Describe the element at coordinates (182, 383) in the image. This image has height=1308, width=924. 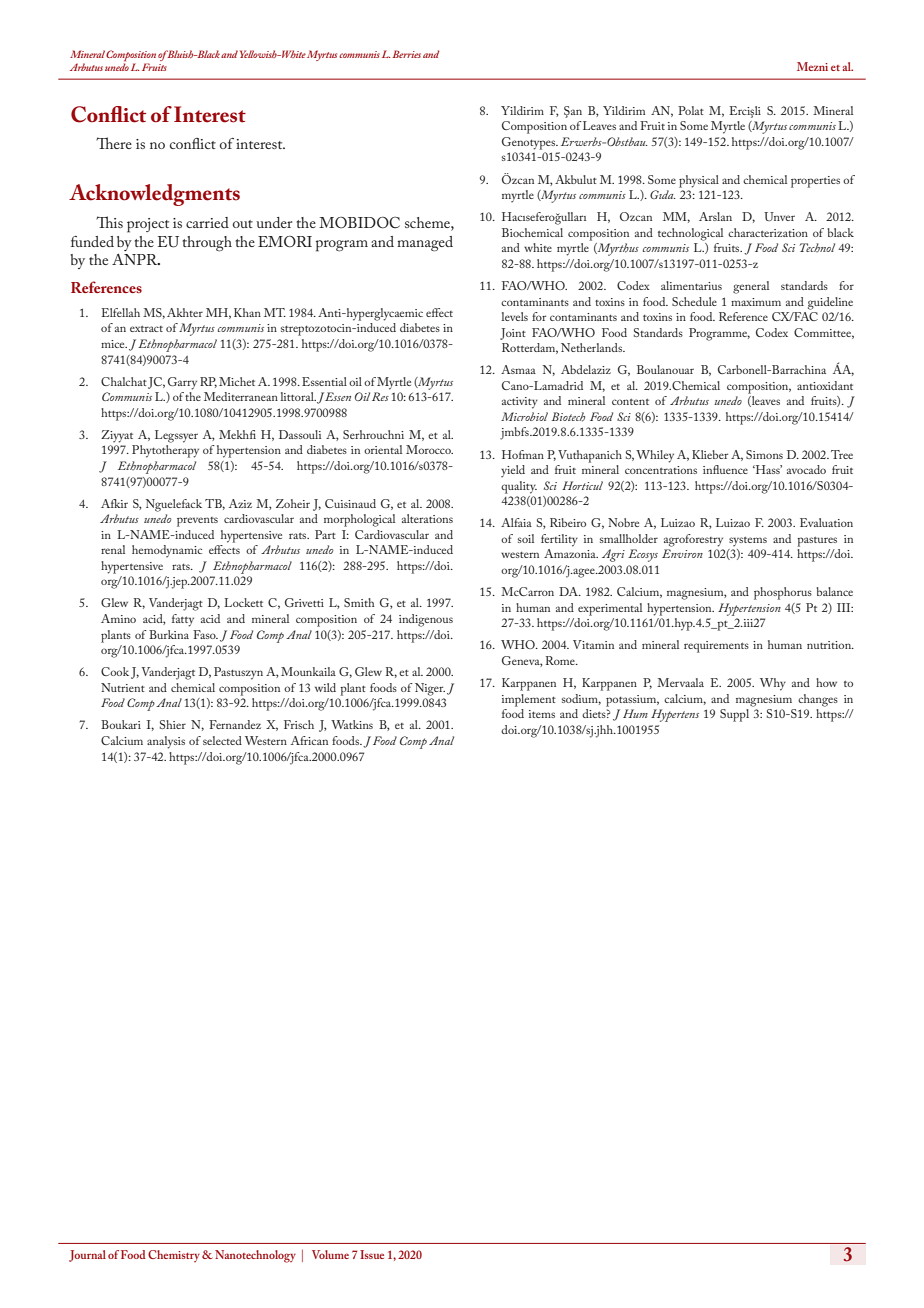
I see `Garry` at that location.
